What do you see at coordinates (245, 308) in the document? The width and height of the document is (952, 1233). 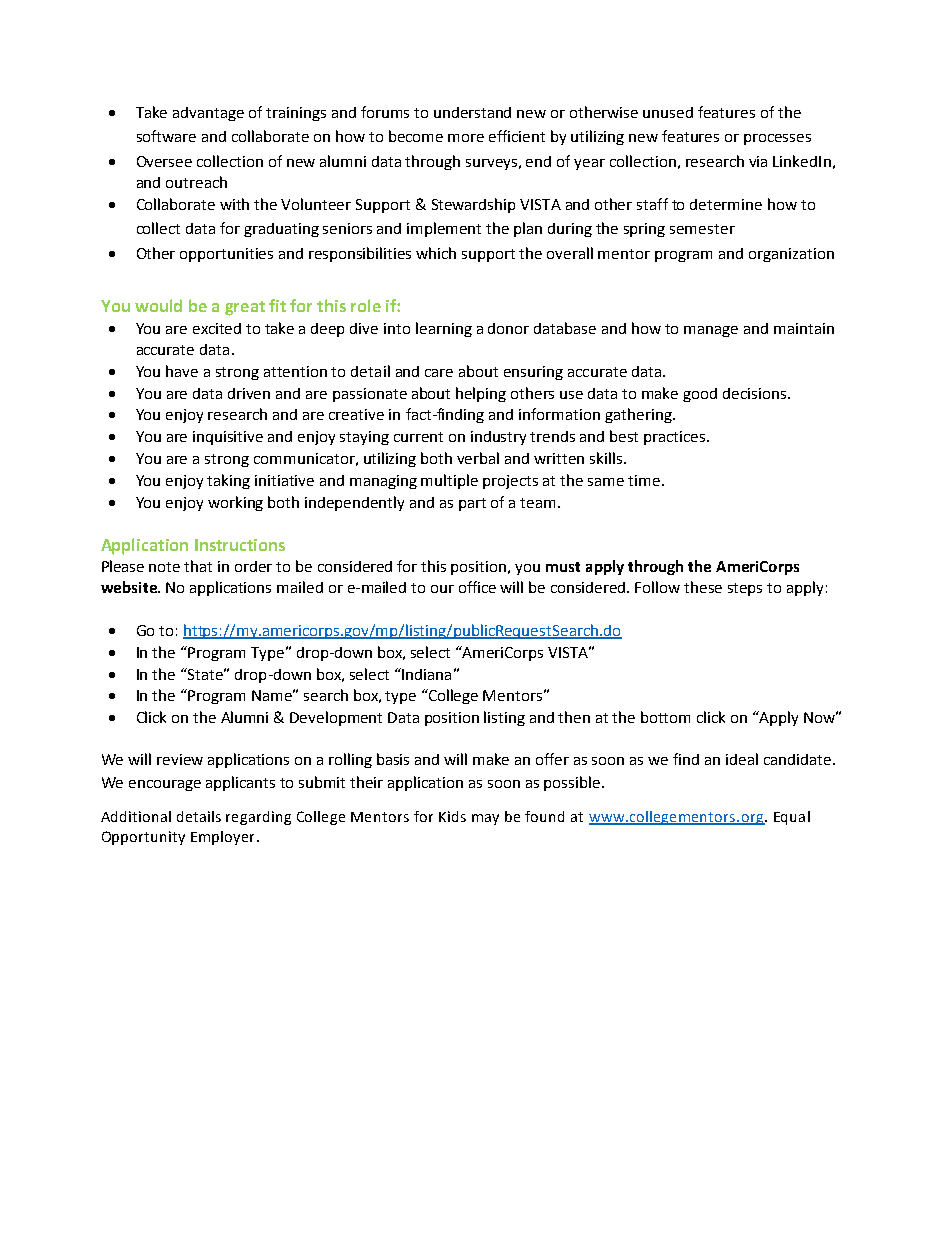 I see `great` at bounding box center [245, 308].
